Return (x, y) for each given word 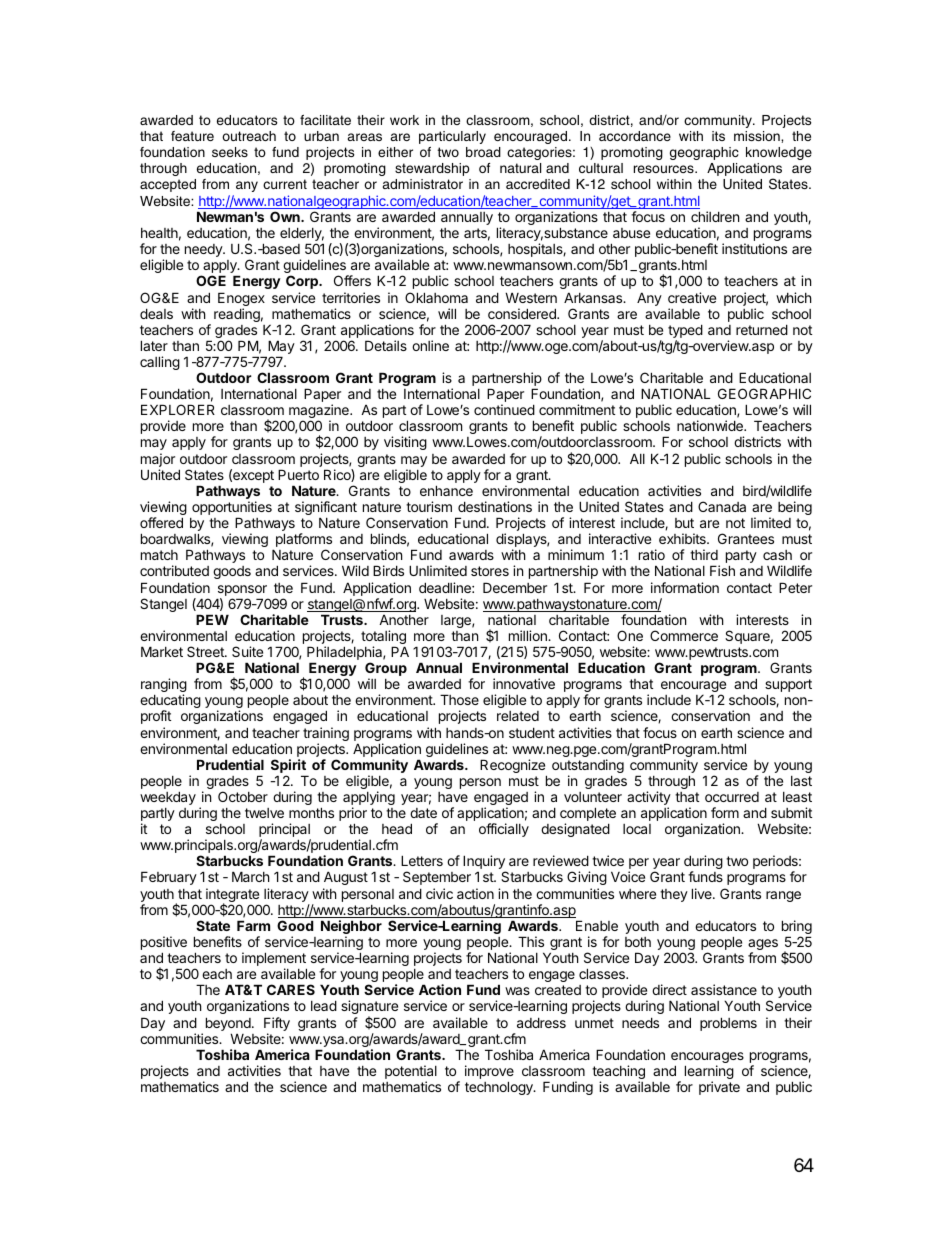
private (719, 1088)
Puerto (298, 474)
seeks (230, 152)
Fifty (277, 1025)
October (243, 796)
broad (483, 152)
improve (489, 1073)
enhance (446, 490)
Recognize (513, 767)
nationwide (711, 425)
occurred (732, 797)
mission (758, 137)
